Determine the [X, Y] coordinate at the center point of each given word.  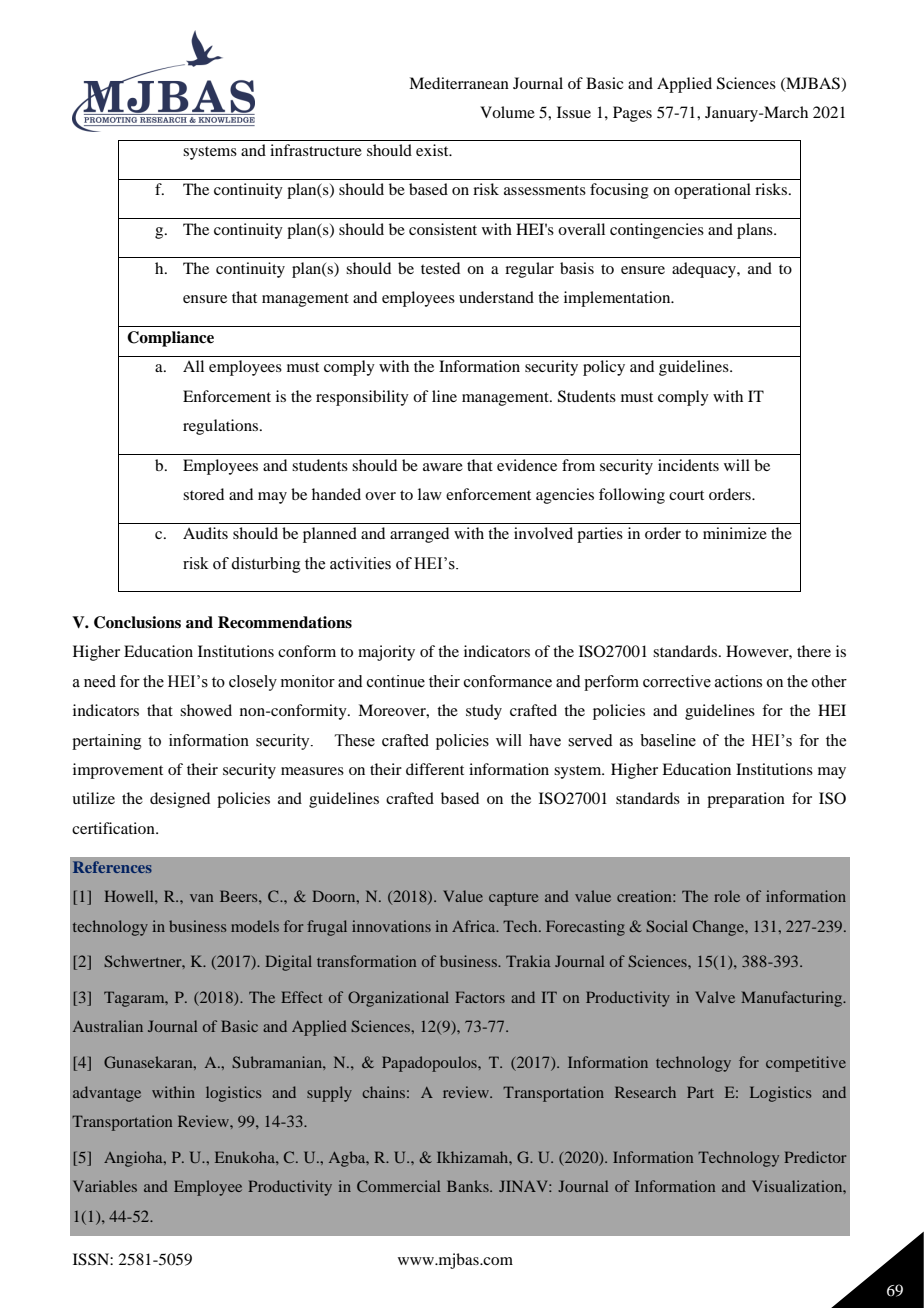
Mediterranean [459, 83]
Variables [105, 1186]
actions [738, 681]
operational [712, 191]
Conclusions [137, 622]
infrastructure [316, 150]
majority [386, 653]
